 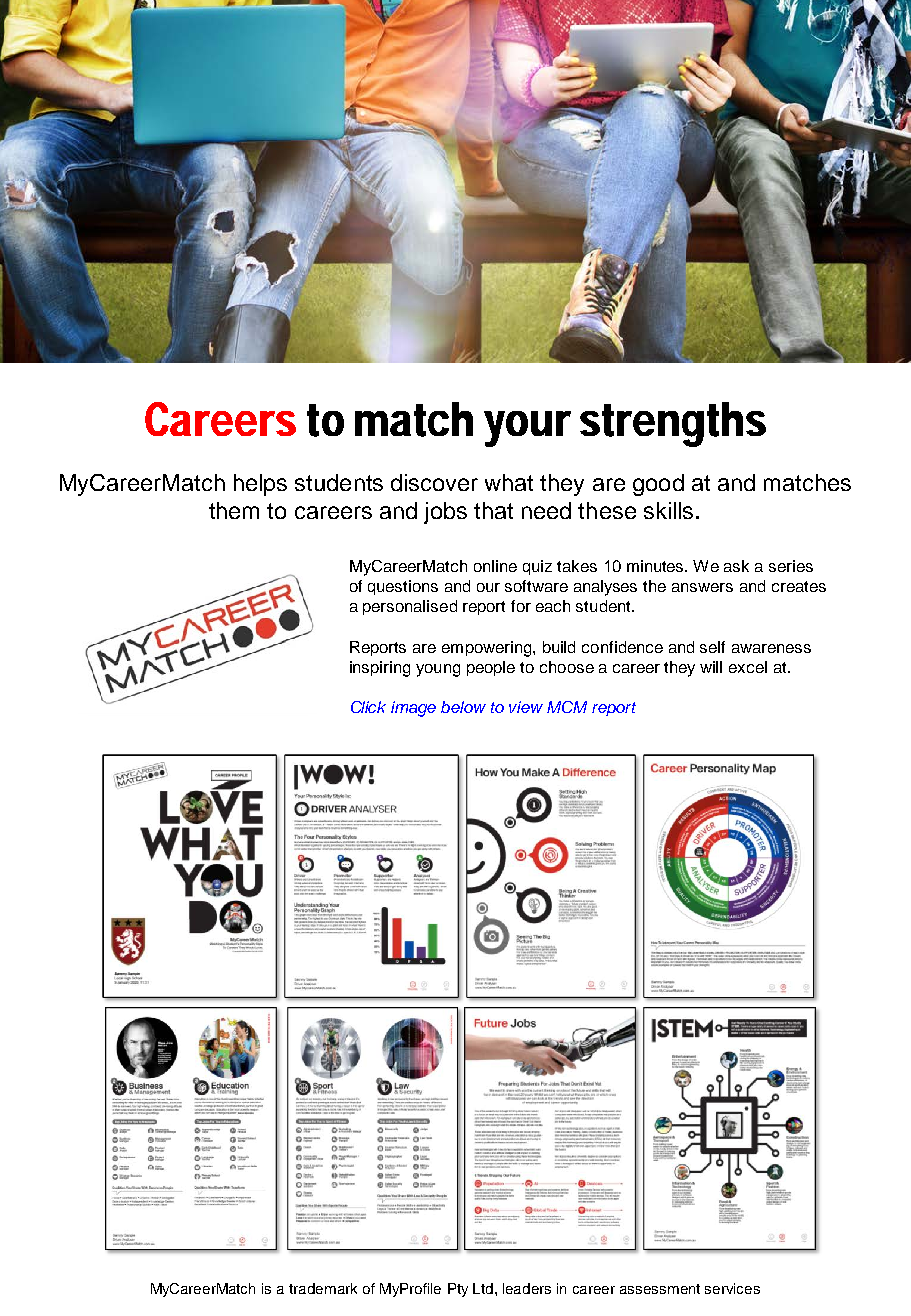 I want to click on helps, so click(x=260, y=485).
